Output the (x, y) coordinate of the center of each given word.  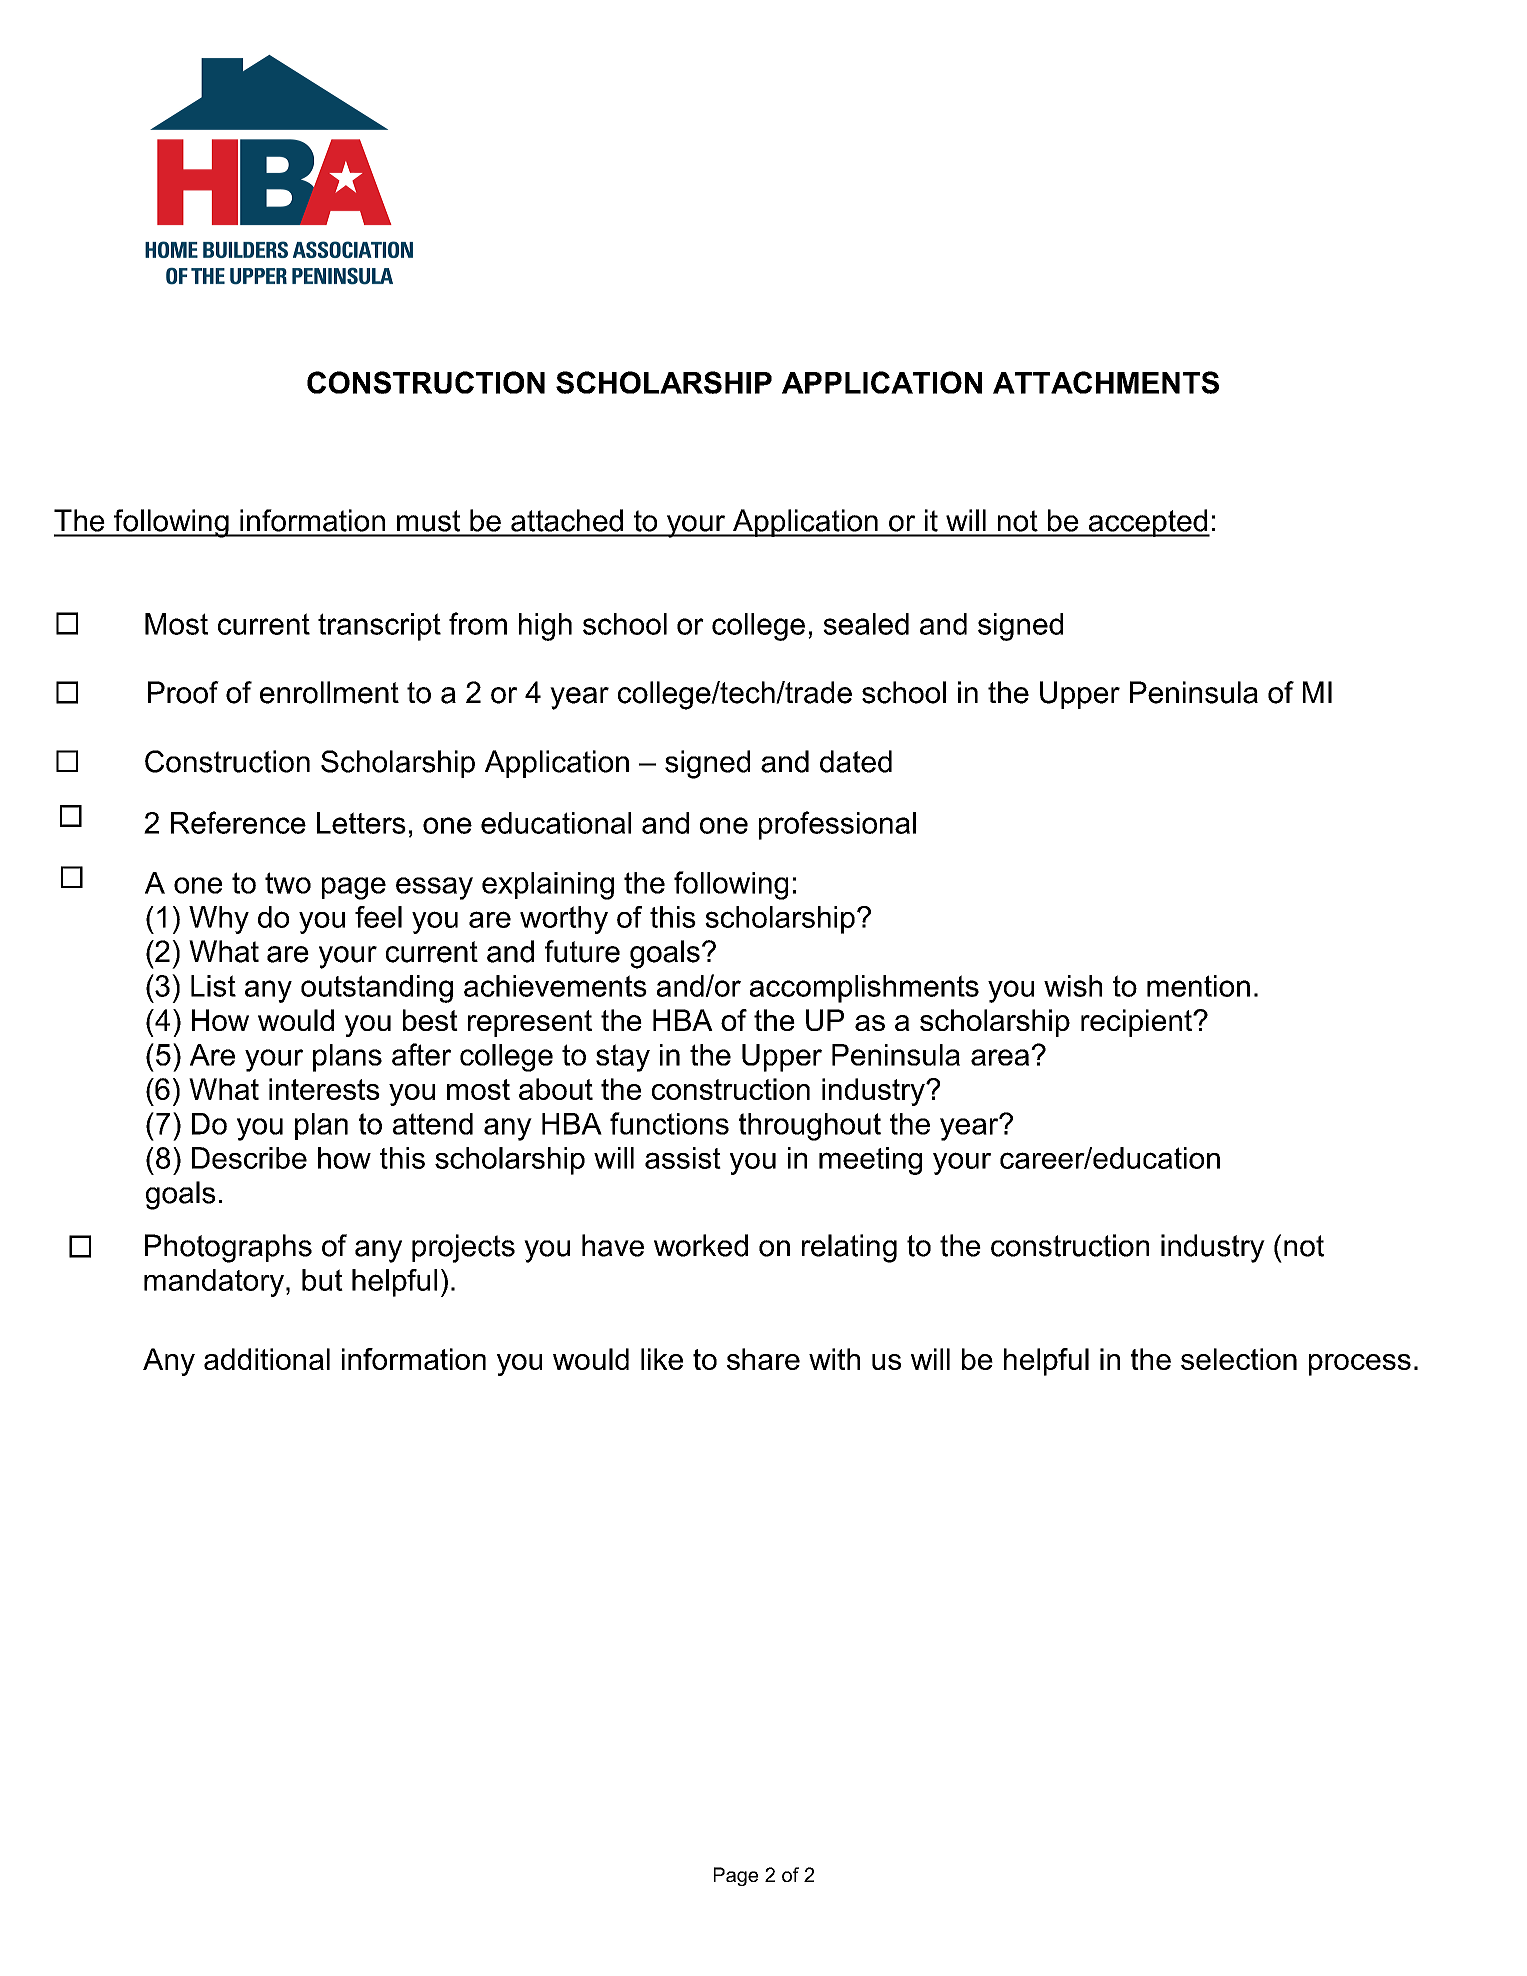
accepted (1148, 523)
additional (267, 1359)
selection (1239, 1359)
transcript (379, 627)
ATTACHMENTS (1106, 382)
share (763, 1359)
